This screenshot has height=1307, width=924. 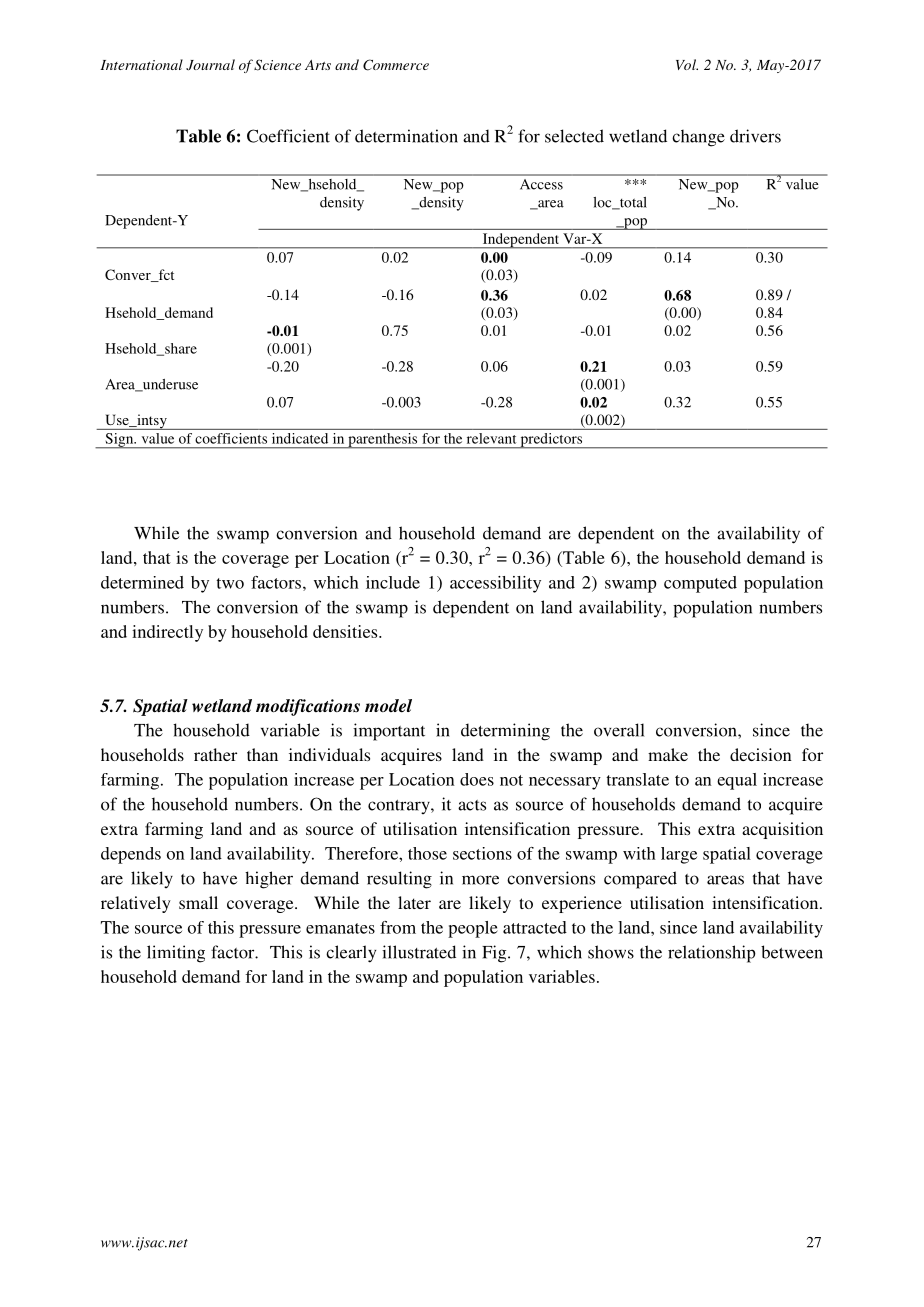 I want to click on rather, so click(x=215, y=754).
